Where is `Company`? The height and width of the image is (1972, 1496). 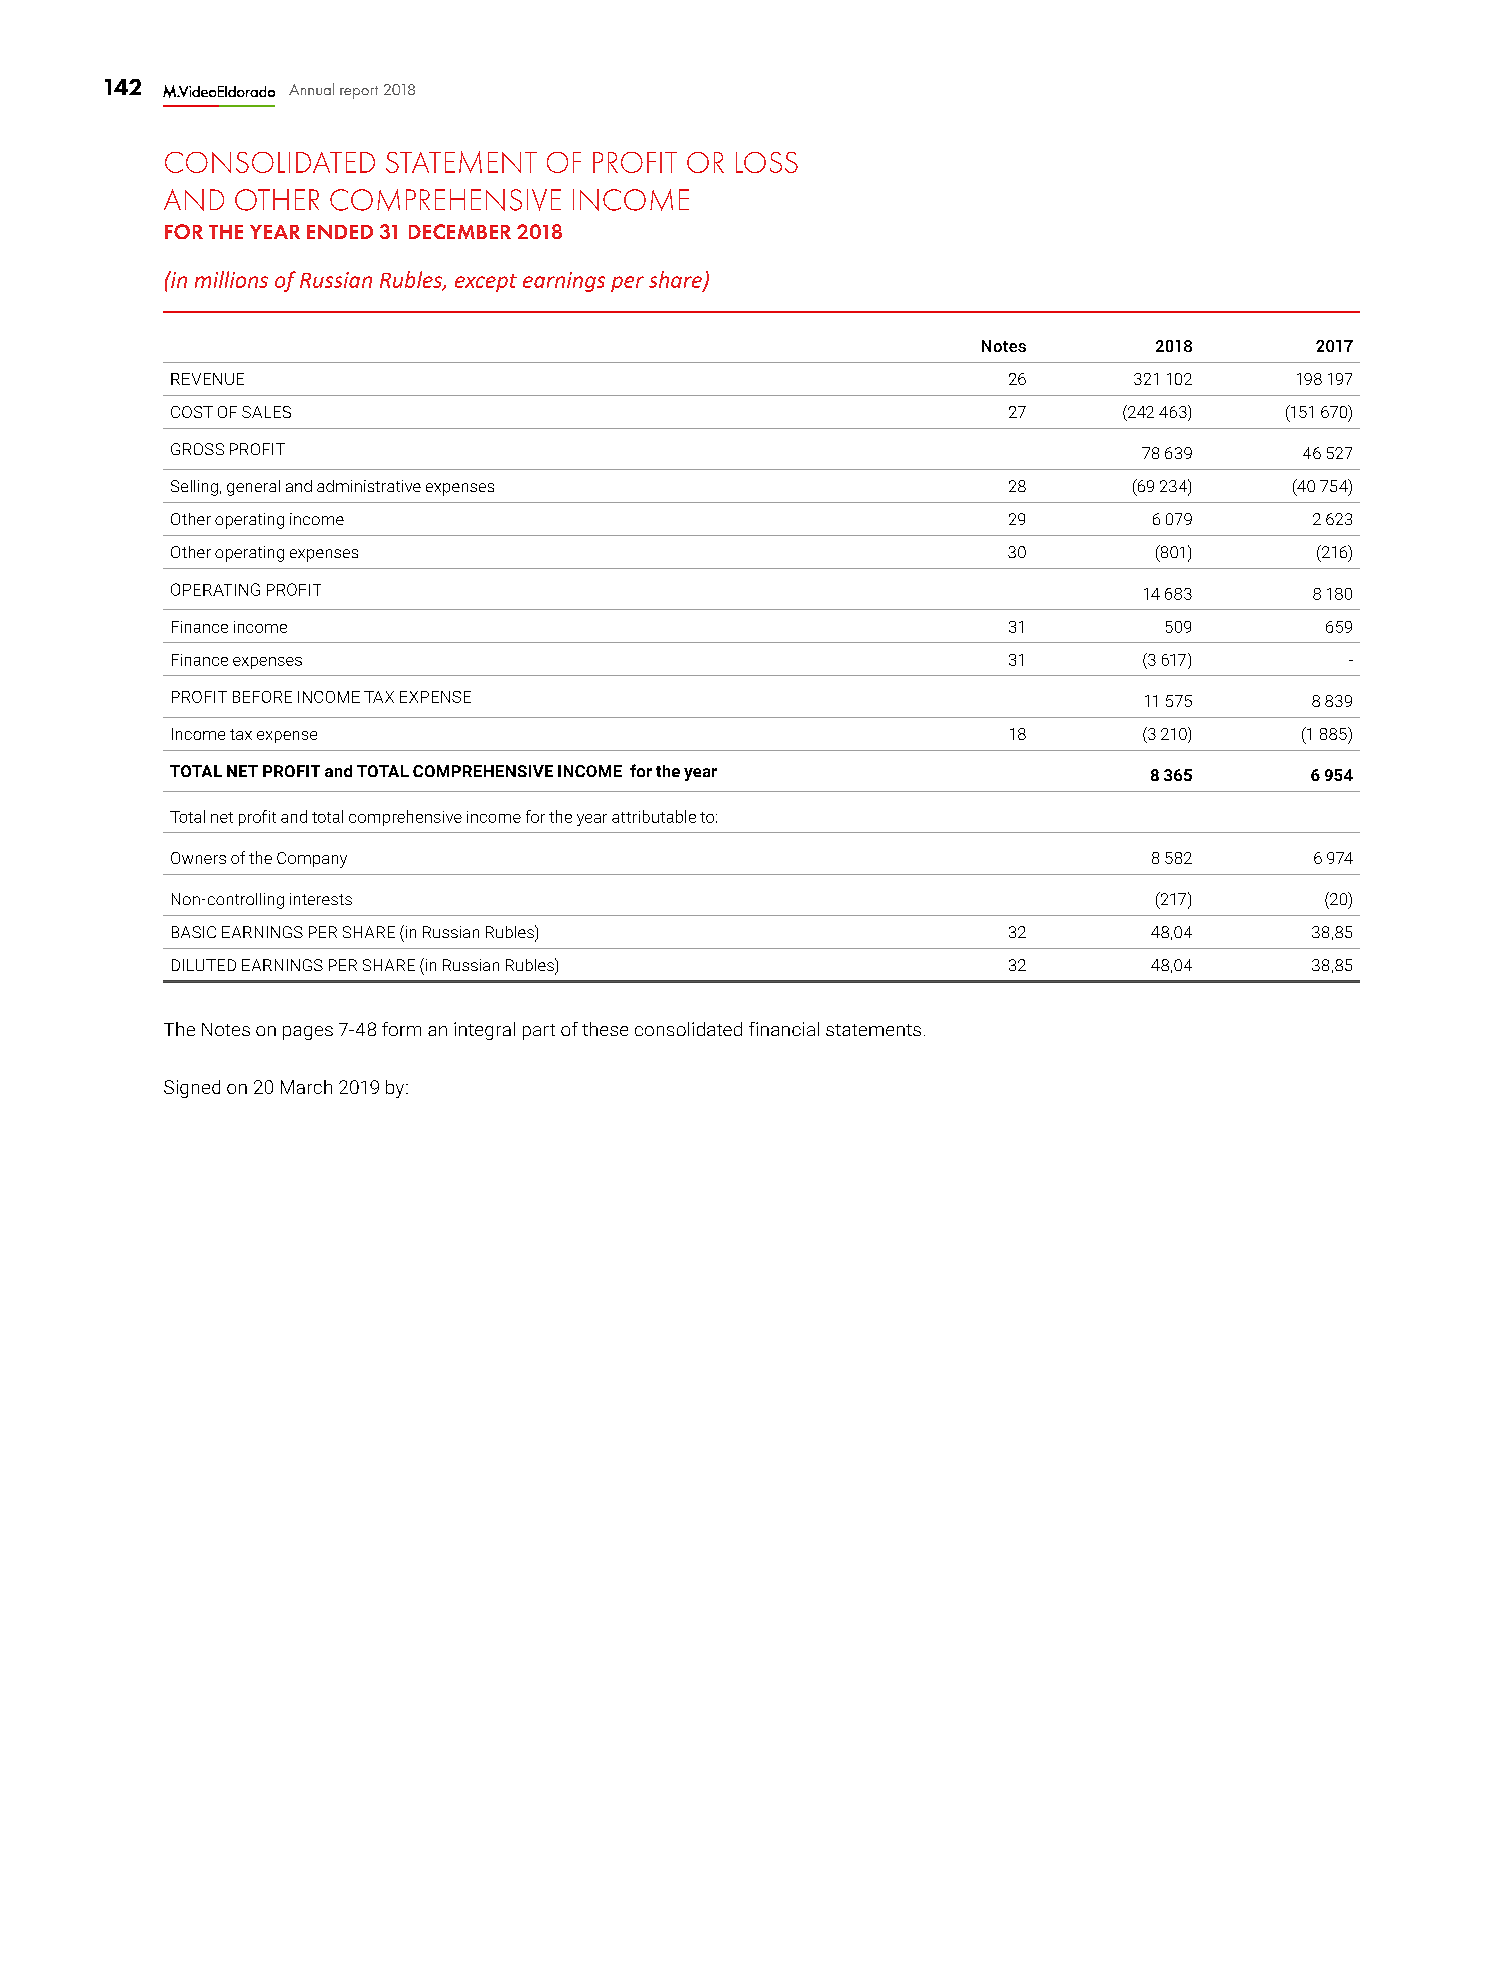 Company is located at coordinates (312, 860).
